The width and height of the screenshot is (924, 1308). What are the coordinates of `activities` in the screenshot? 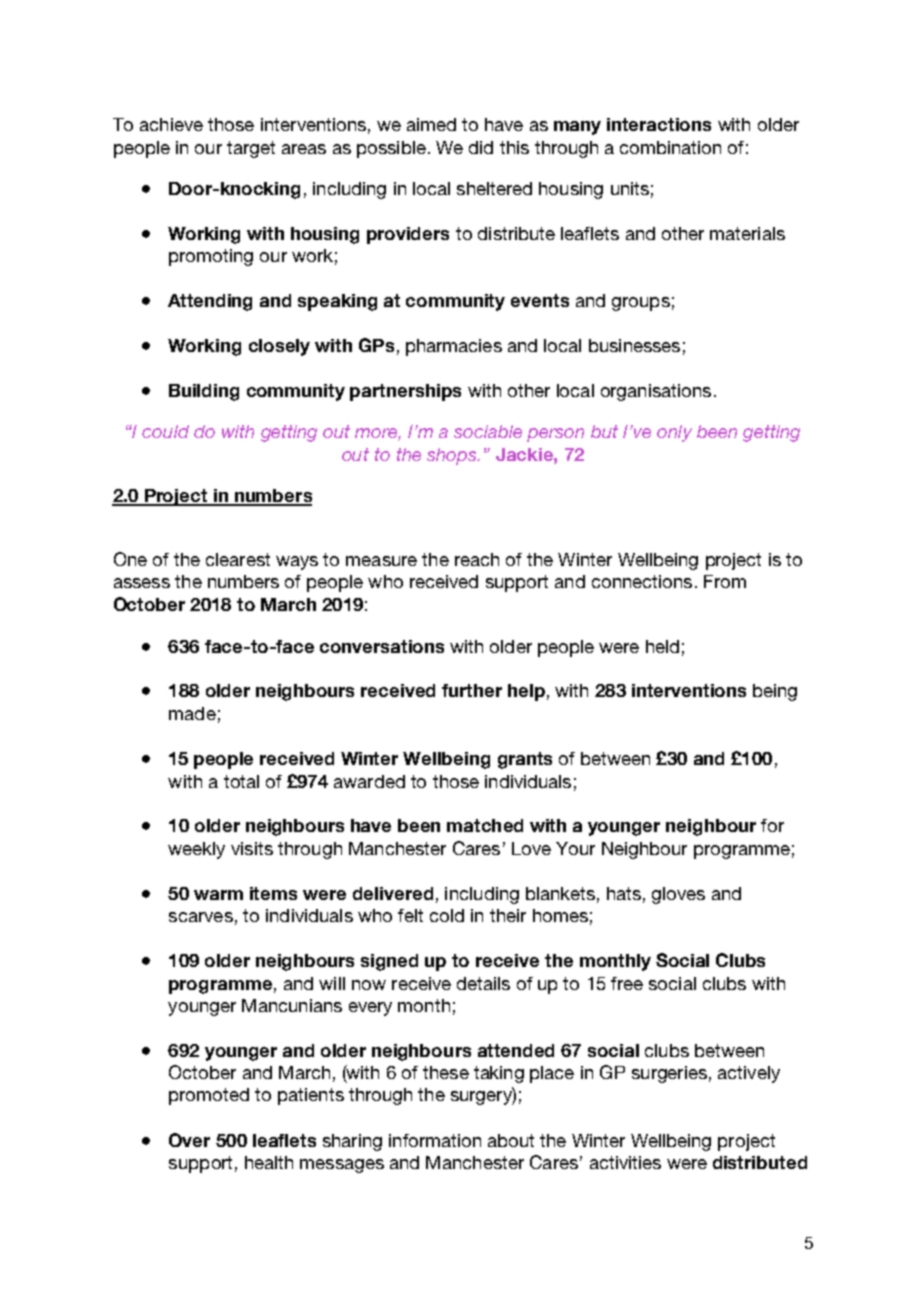 It's located at (625, 1162).
